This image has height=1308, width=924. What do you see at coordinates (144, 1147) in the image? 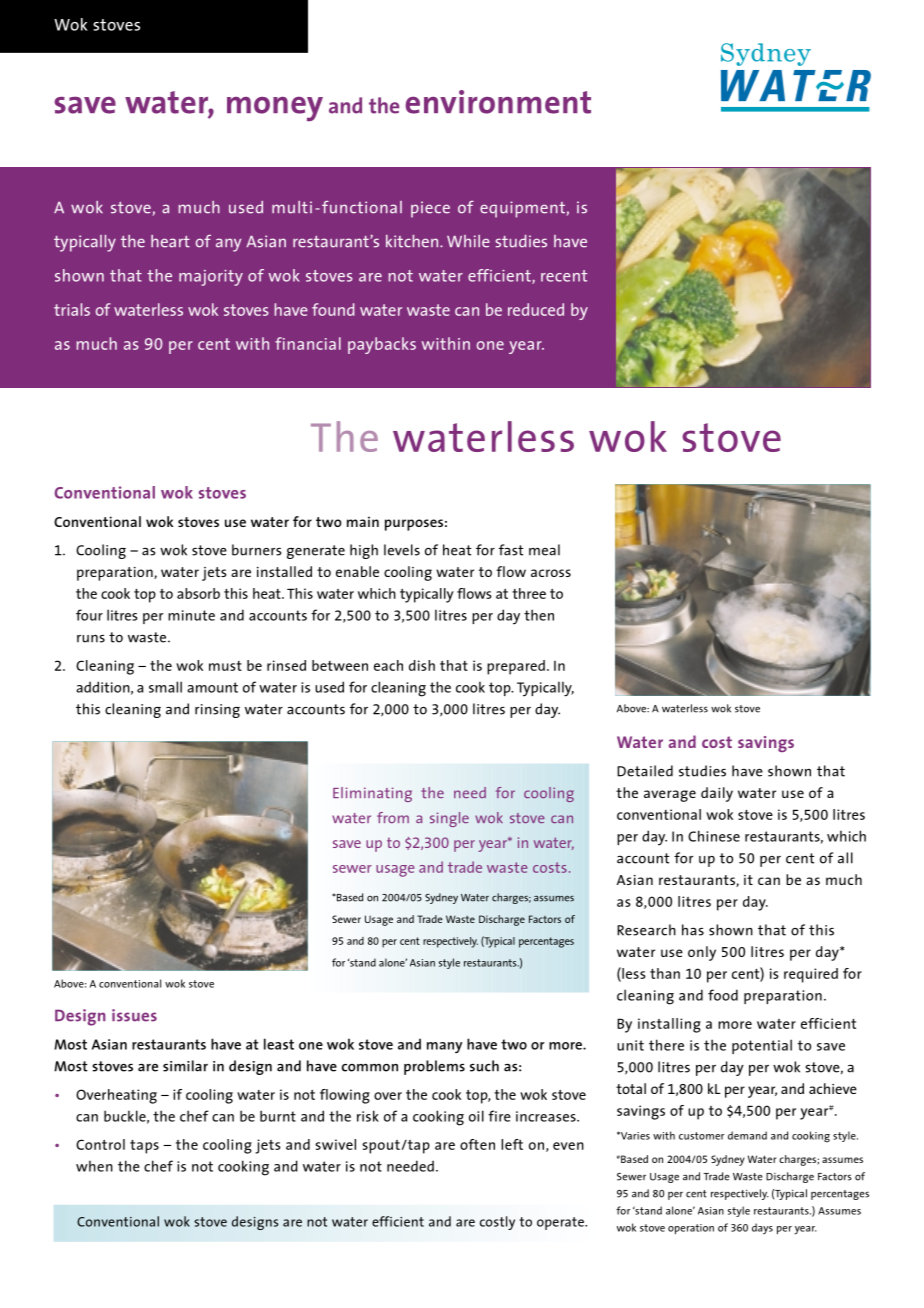
I see `taps` at bounding box center [144, 1147].
